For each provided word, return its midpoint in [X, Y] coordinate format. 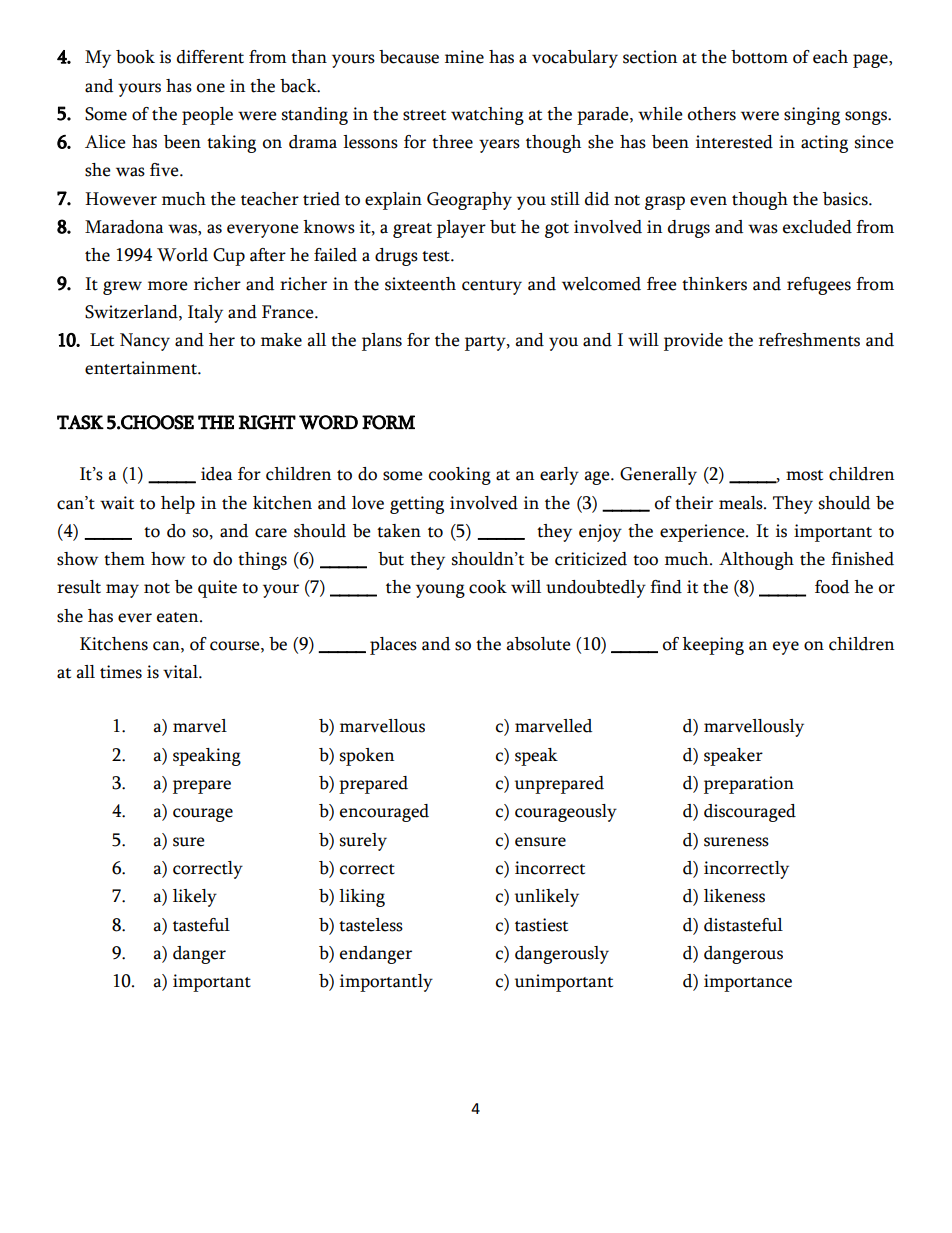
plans [382, 342]
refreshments [809, 340]
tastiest [541, 925]
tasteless [371, 925]
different [210, 57]
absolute [539, 644]
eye [786, 648]
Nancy [145, 342]
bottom [759, 57]
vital [181, 672]
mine [464, 57]
